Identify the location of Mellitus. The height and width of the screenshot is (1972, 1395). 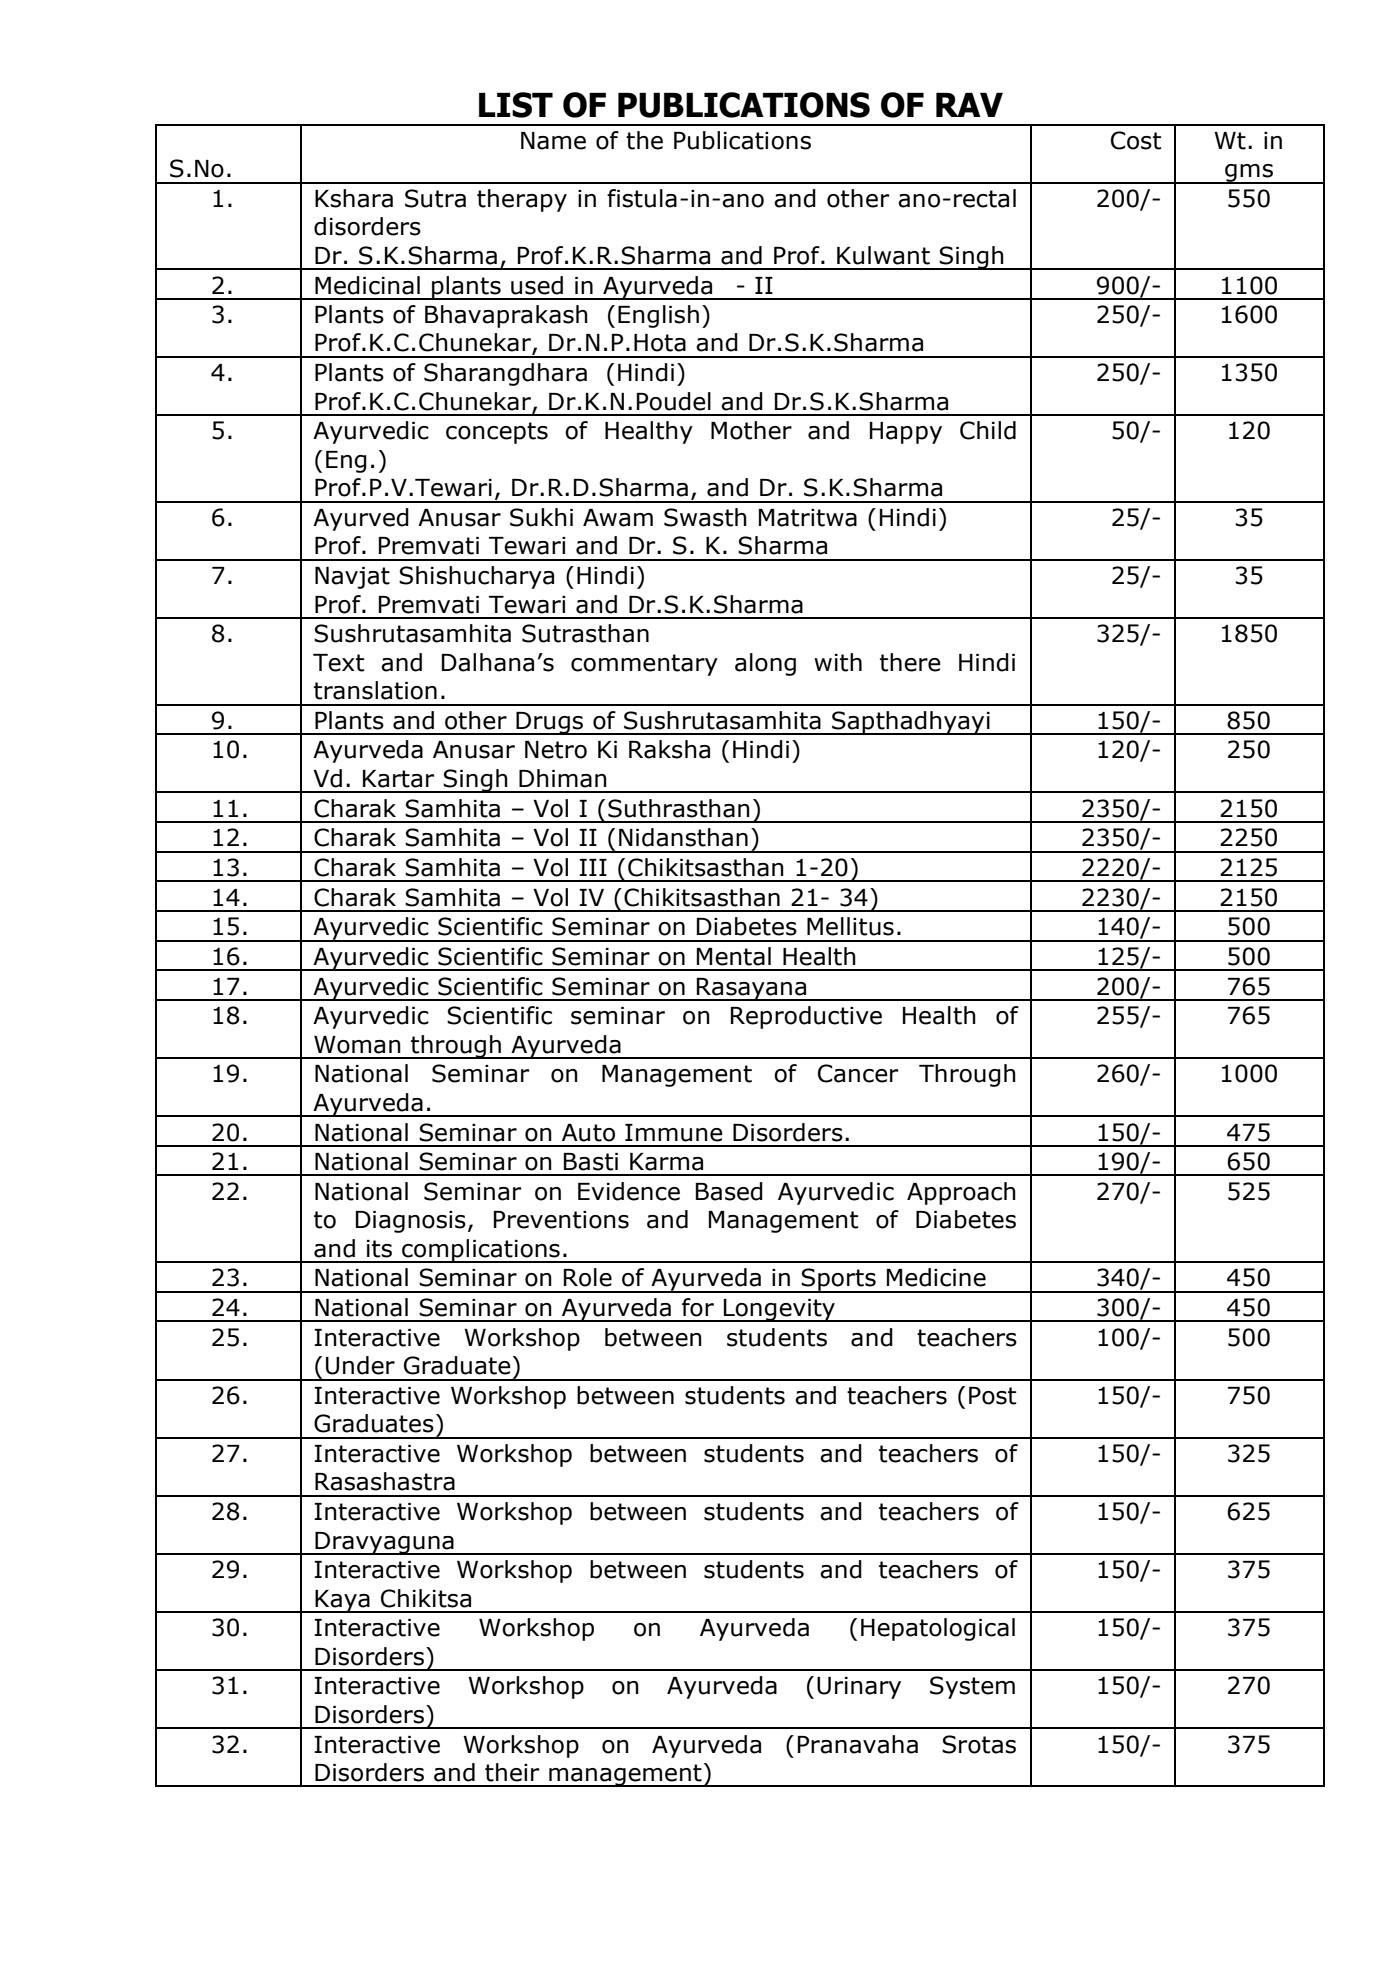
(850, 926).
